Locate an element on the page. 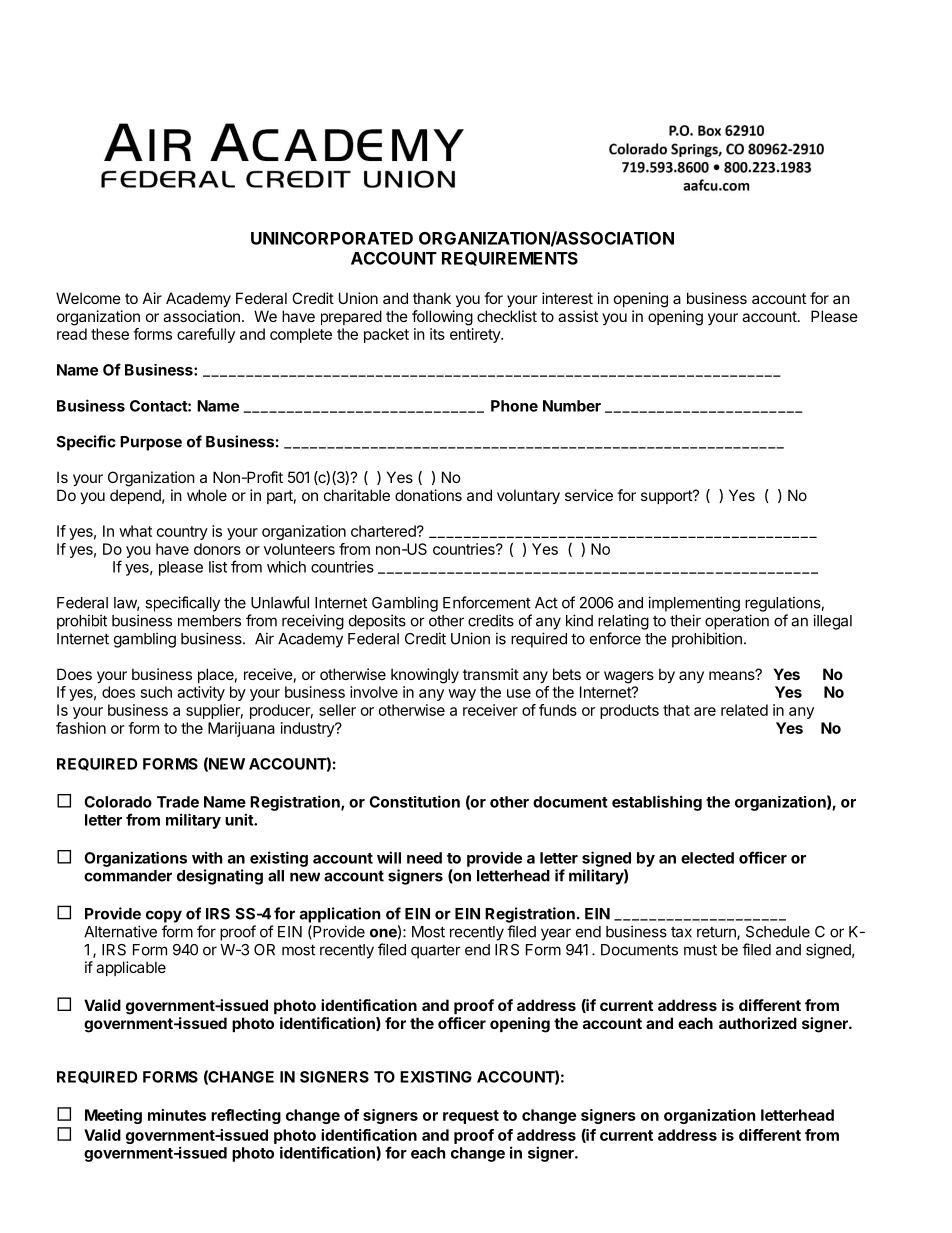  minutes is located at coordinates (177, 1115).
